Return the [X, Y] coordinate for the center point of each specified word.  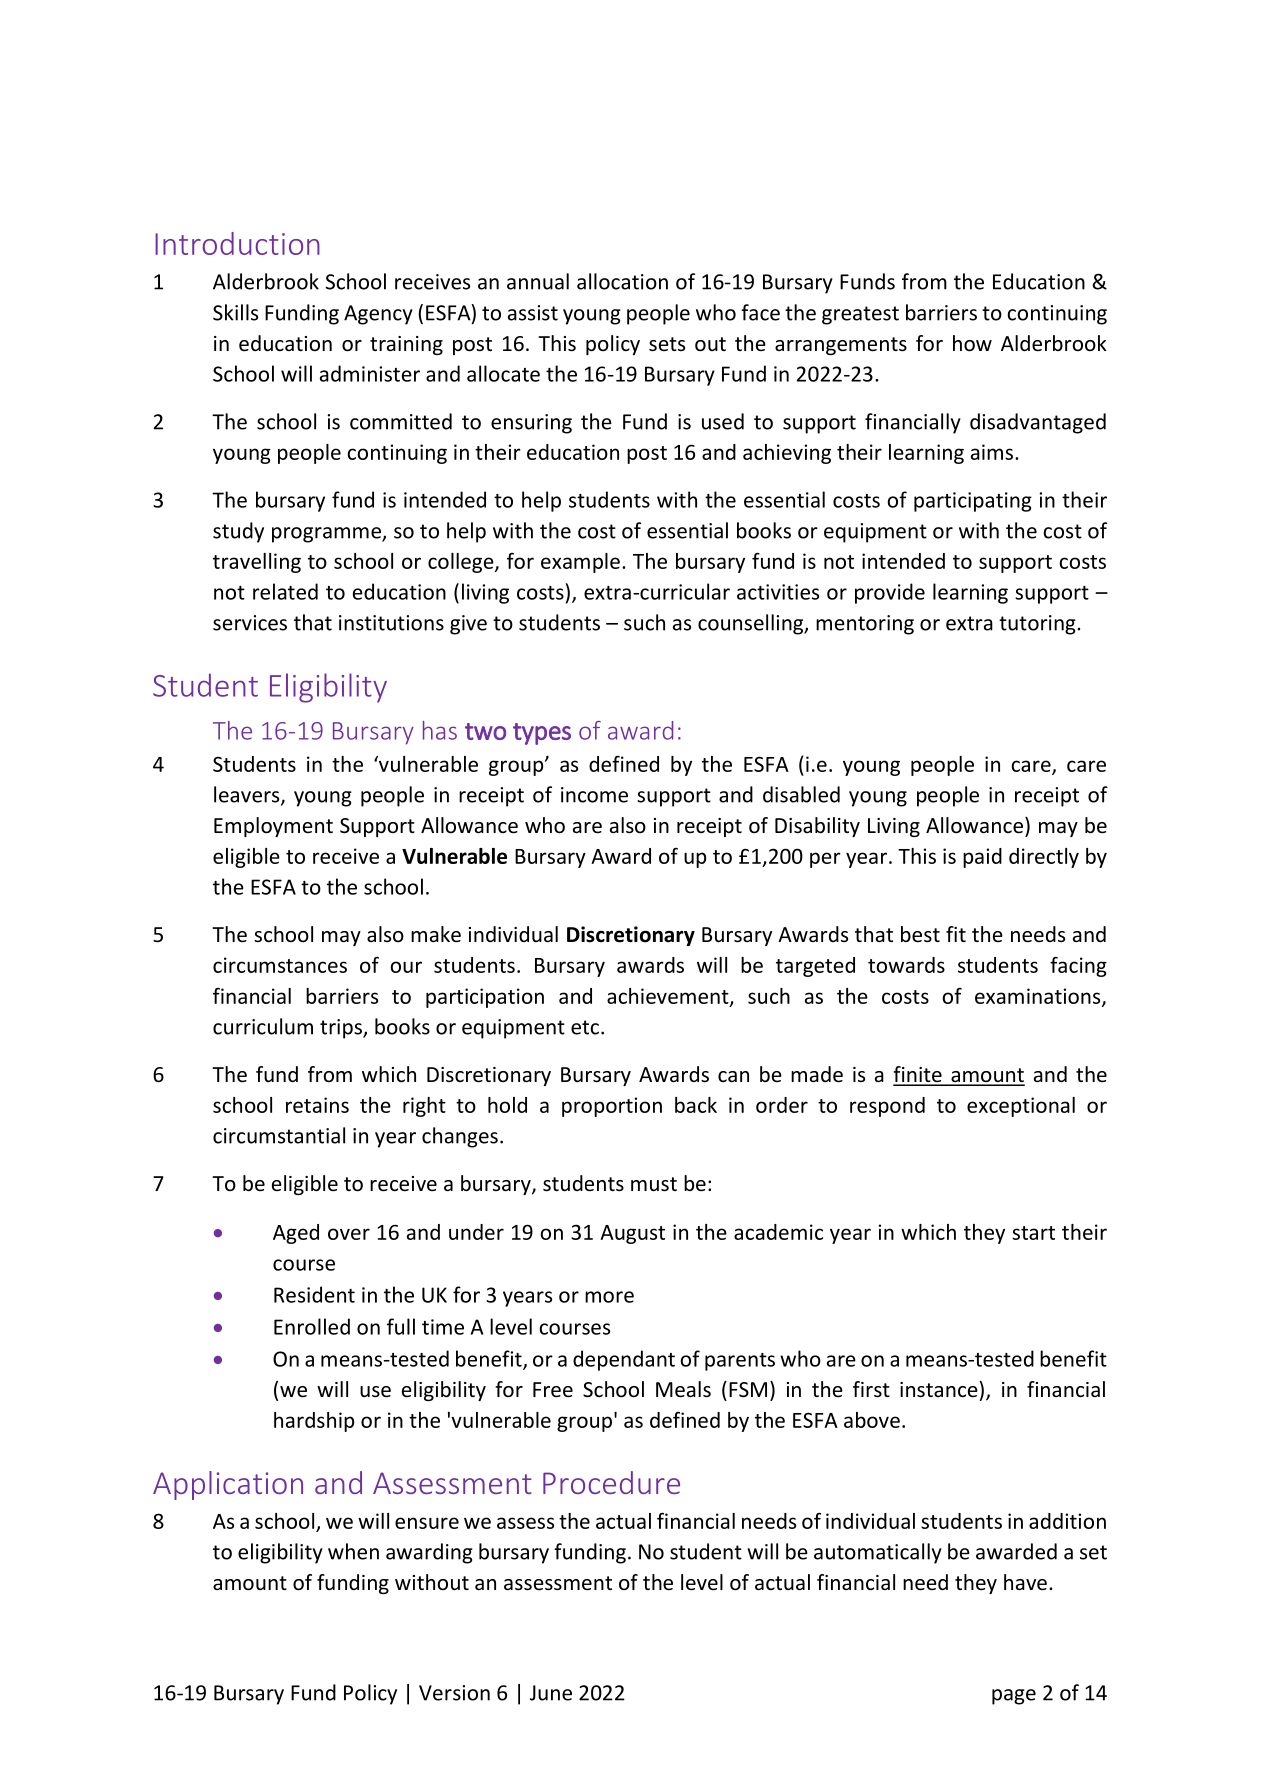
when [353, 1551]
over [349, 1234]
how [972, 343]
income [594, 795]
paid [982, 858]
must [654, 1184]
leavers [248, 795]
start [1033, 1233]
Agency [378, 315]
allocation [622, 281]
